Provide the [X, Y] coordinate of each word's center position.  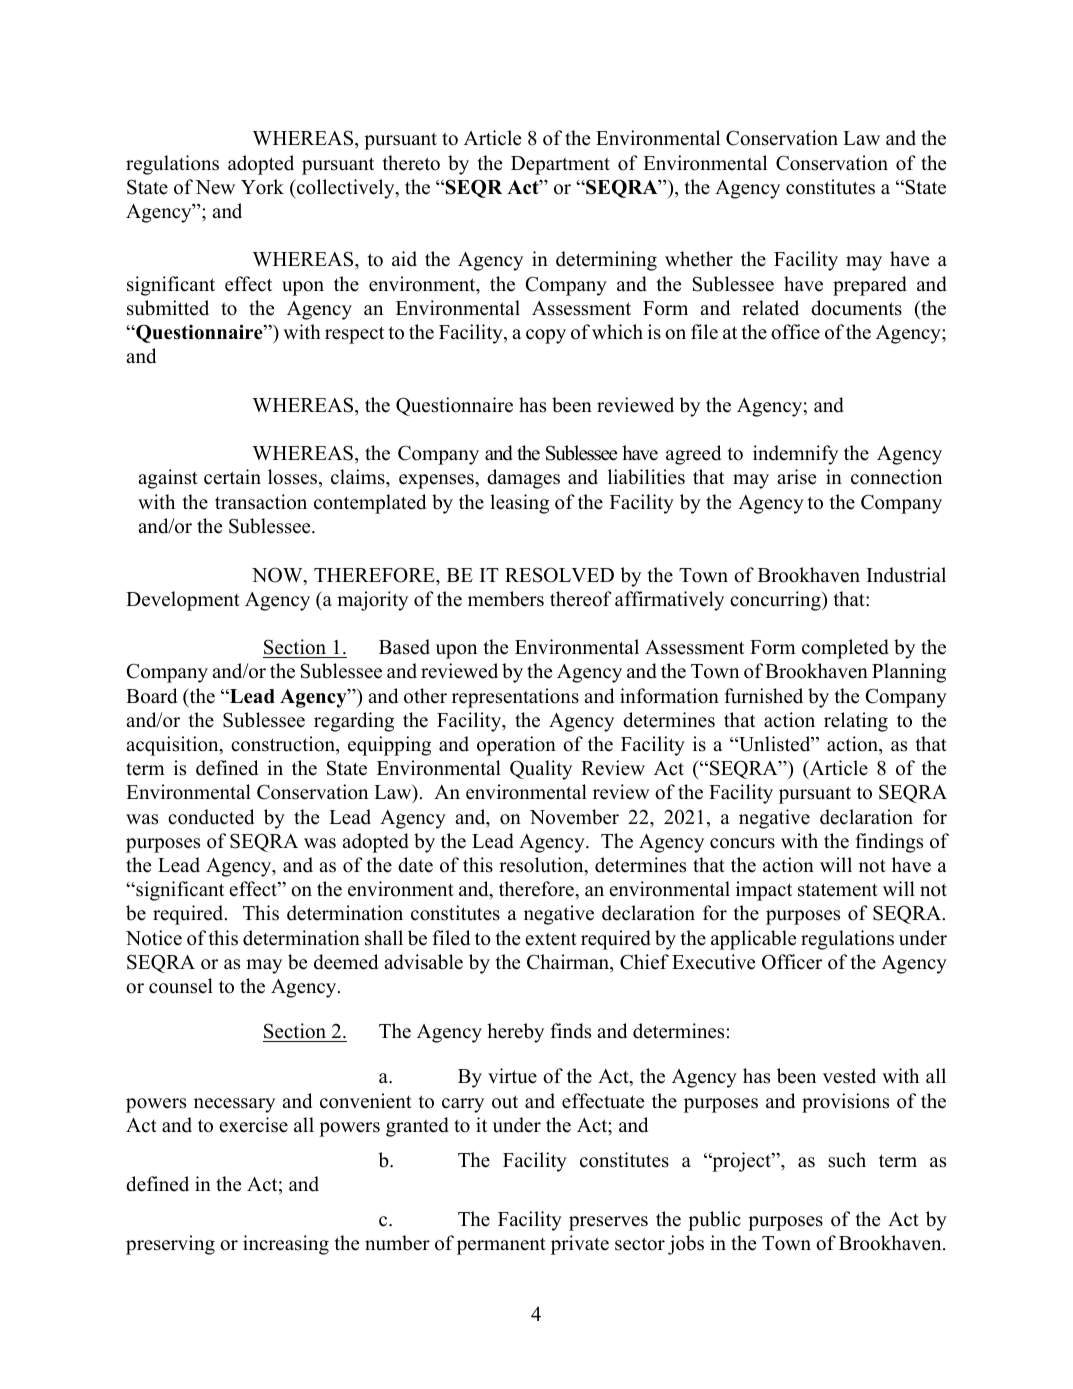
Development [183, 601]
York [262, 187]
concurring [776, 601]
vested [849, 1076]
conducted [211, 817]
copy [546, 336]
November [574, 817]
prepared [870, 286]
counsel [181, 986]
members [506, 599]
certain [232, 477]
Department [560, 165]
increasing [286, 1245]
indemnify [795, 455]
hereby [515, 1033]
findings [889, 843]
